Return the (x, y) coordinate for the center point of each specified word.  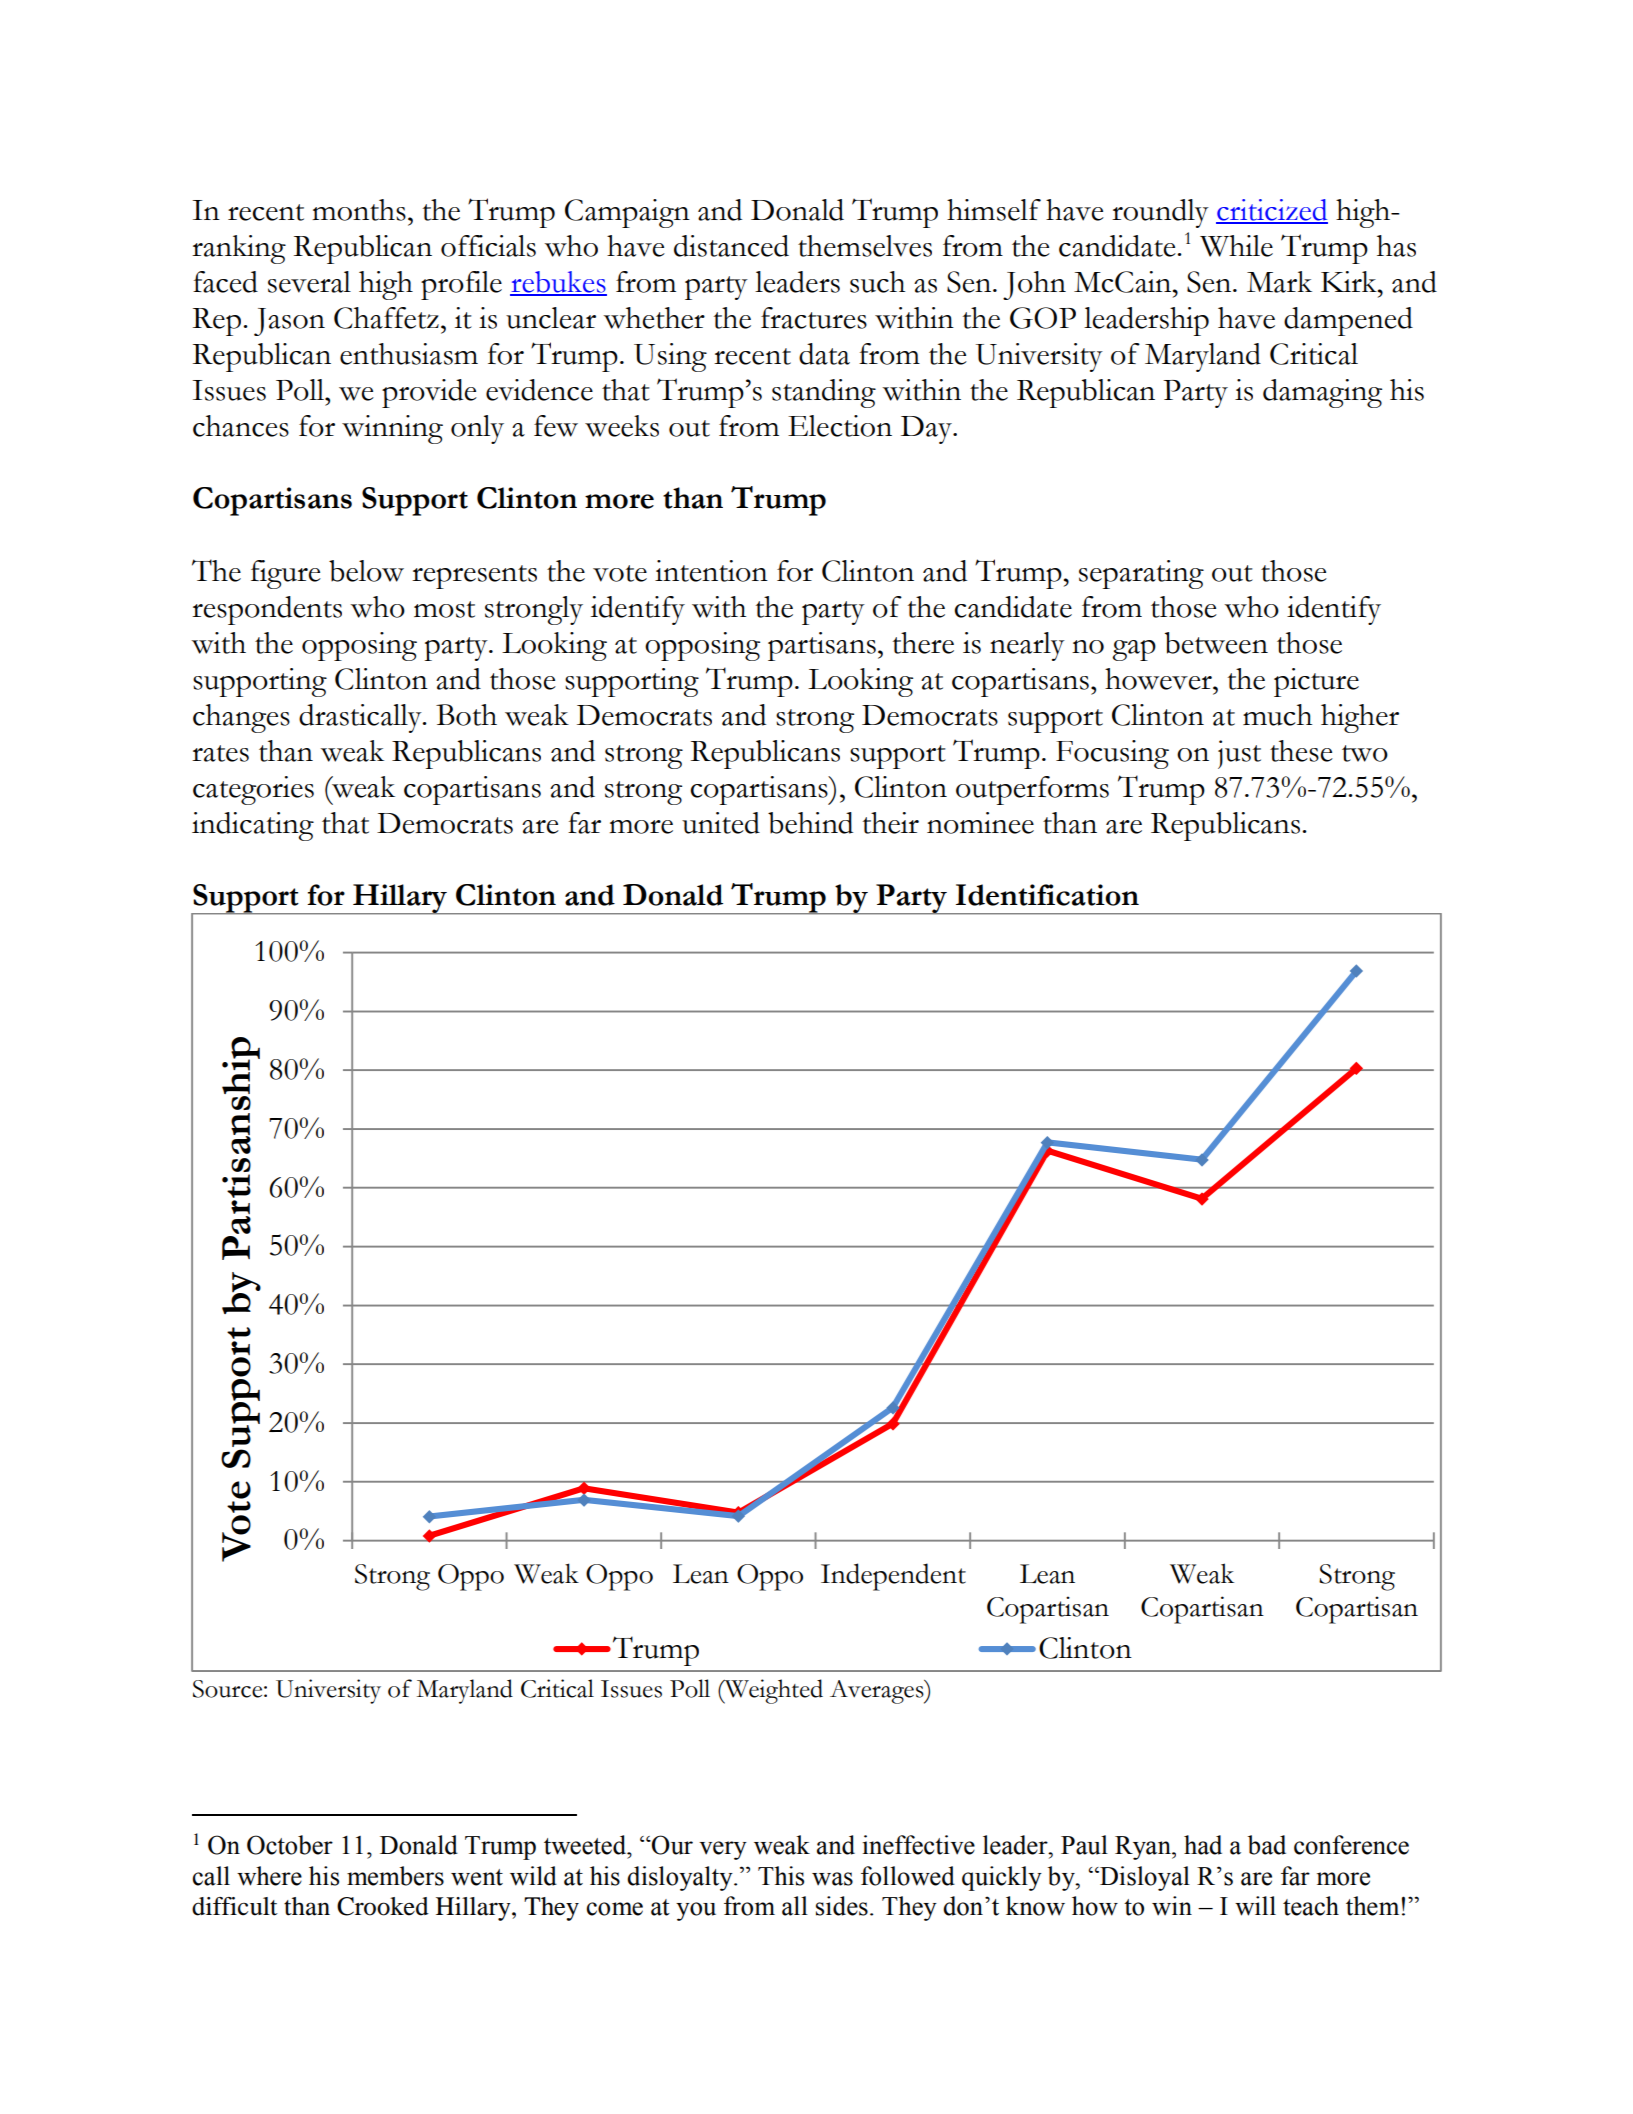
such (877, 282)
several (309, 282)
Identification (1047, 895)
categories (253, 790)
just (1239, 754)
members (395, 1876)
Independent (893, 1577)
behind (810, 823)
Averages (878, 1692)
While (1236, 246)
